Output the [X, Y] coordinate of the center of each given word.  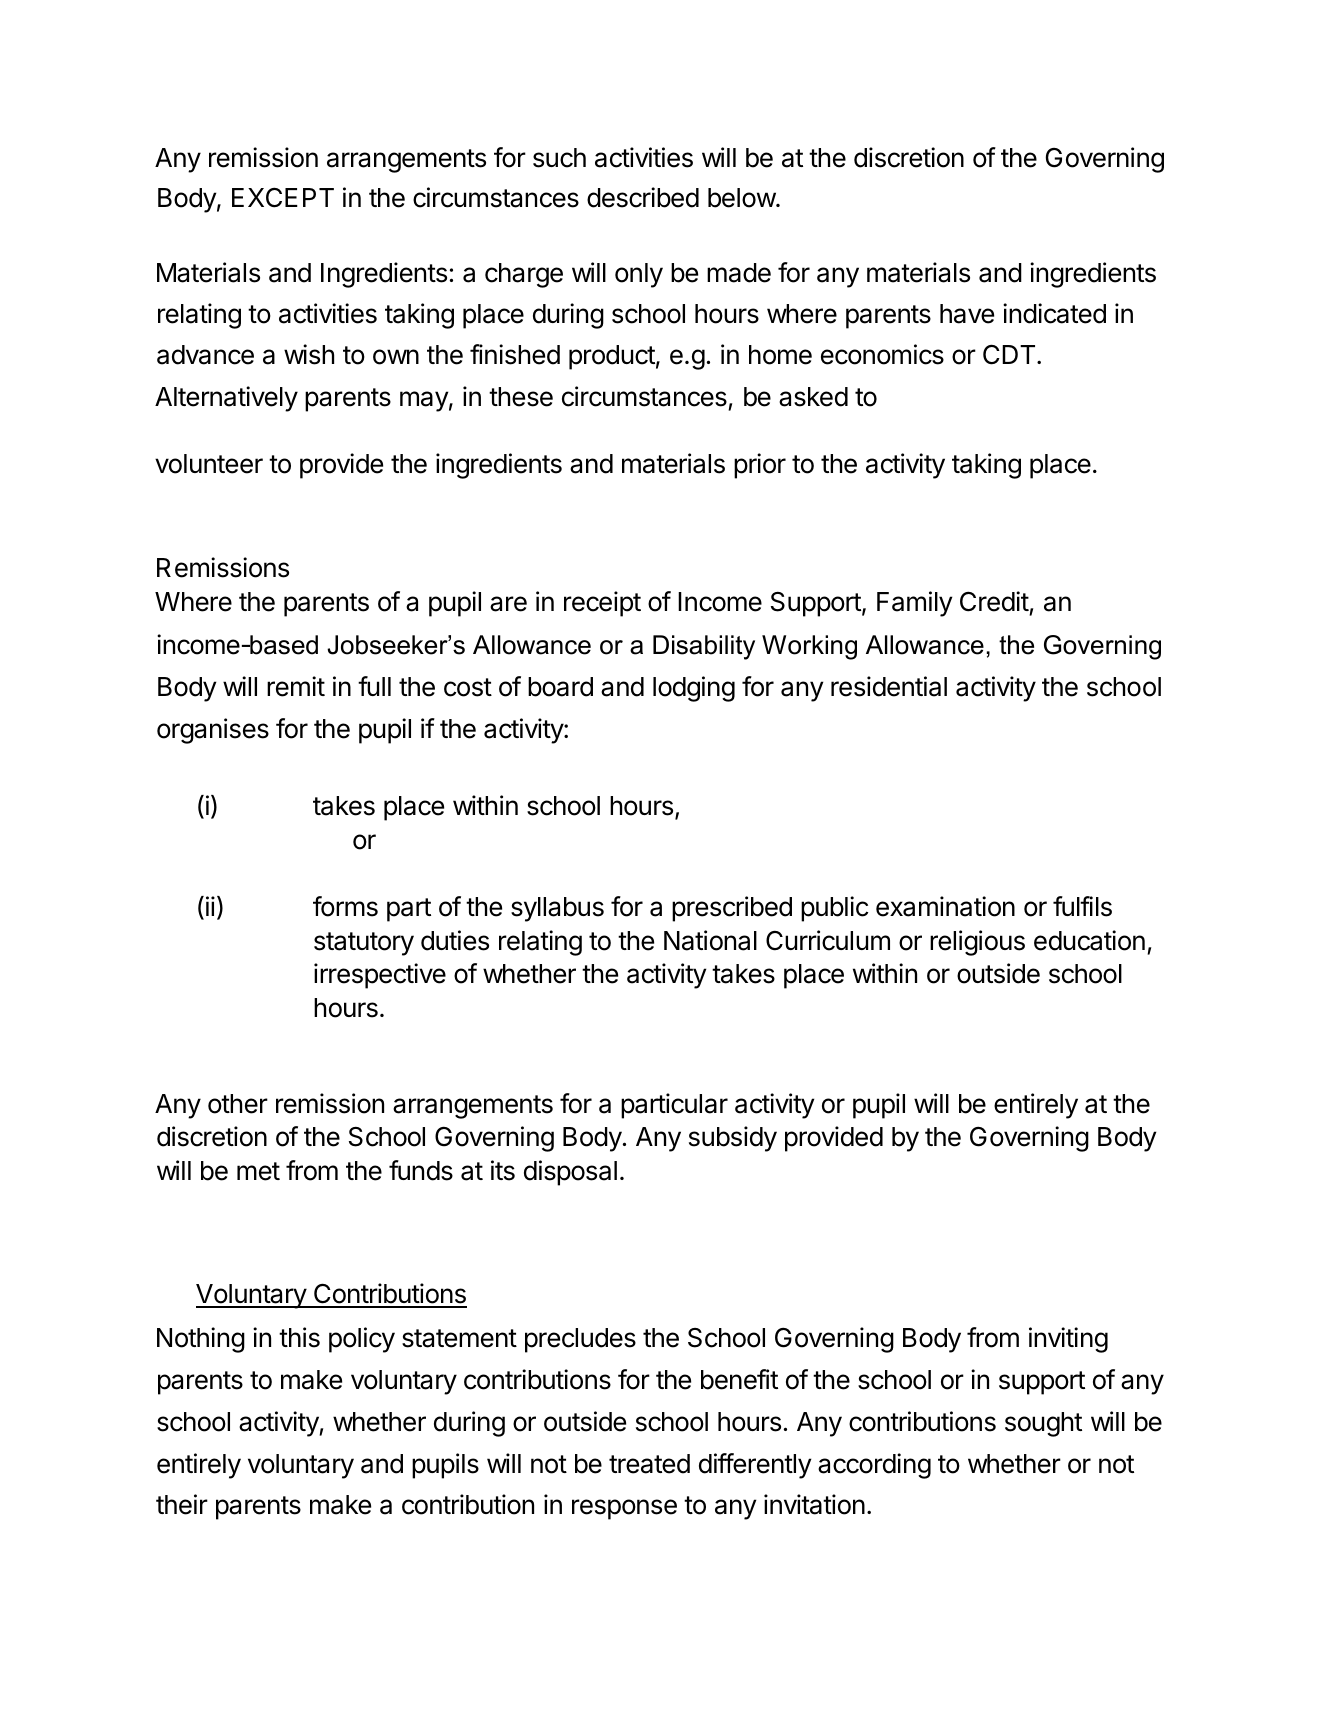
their [182, 1504]
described [643, 197]
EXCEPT [283, 197]
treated [649, 1464]
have [967, 314]
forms [345, 906]
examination [945, 906]
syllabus [557, 909]
